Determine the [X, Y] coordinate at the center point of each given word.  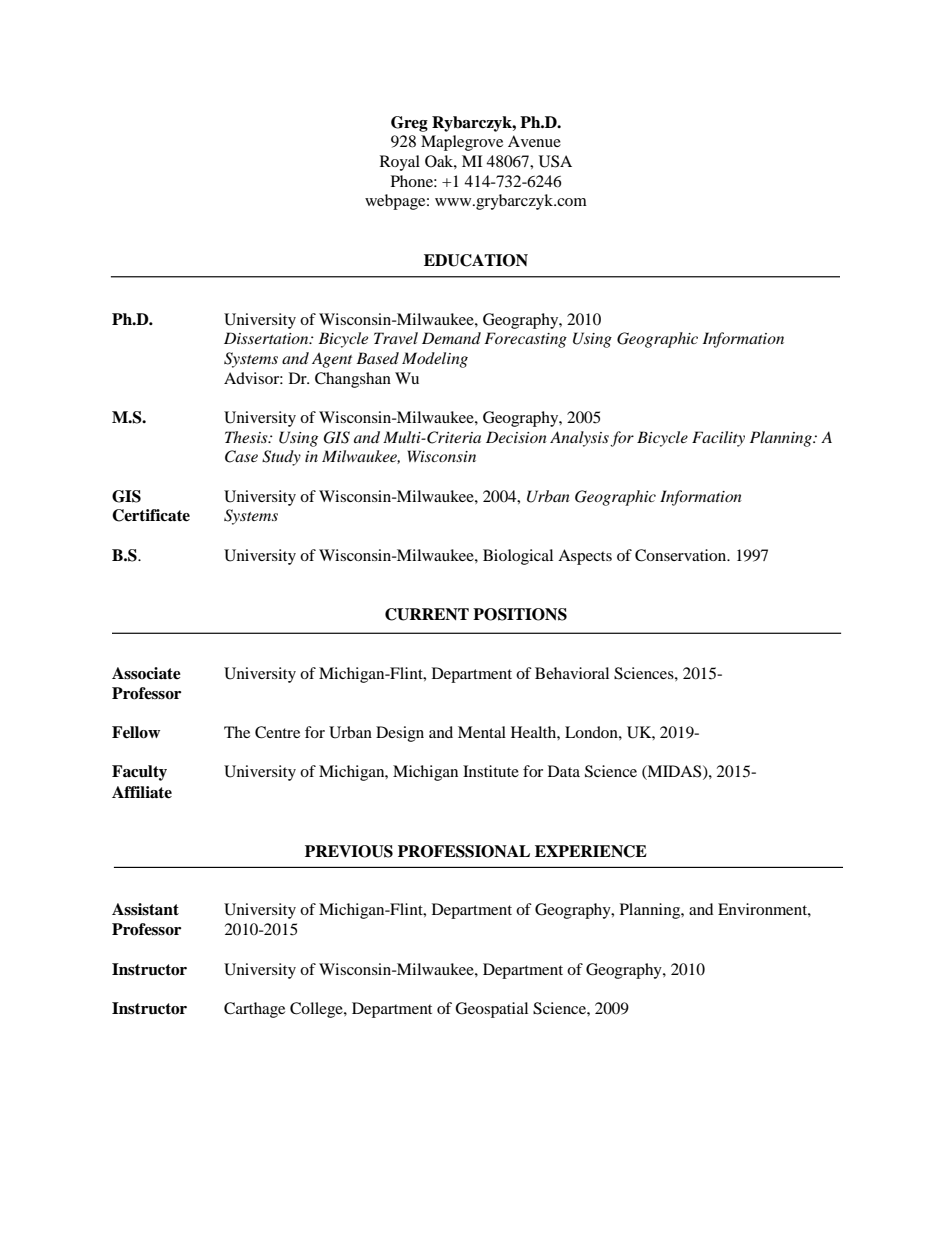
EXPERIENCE [591, 851]
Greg [409, 124]
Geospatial [491, 1010]
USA [555, 161]
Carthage [254, 1010]
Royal [400, 163]
